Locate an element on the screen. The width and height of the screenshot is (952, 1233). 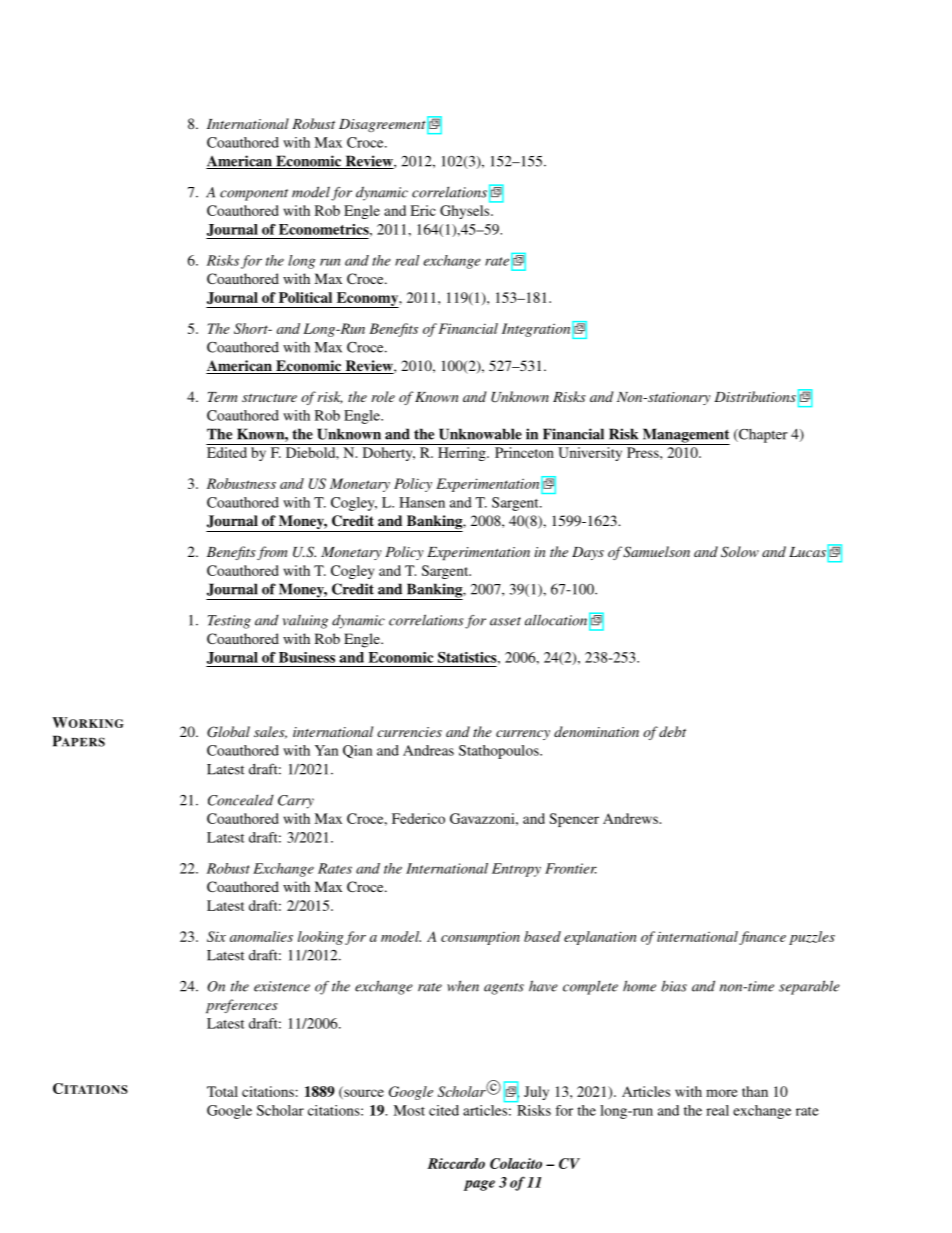
from is located at coordinates (272, 553).
